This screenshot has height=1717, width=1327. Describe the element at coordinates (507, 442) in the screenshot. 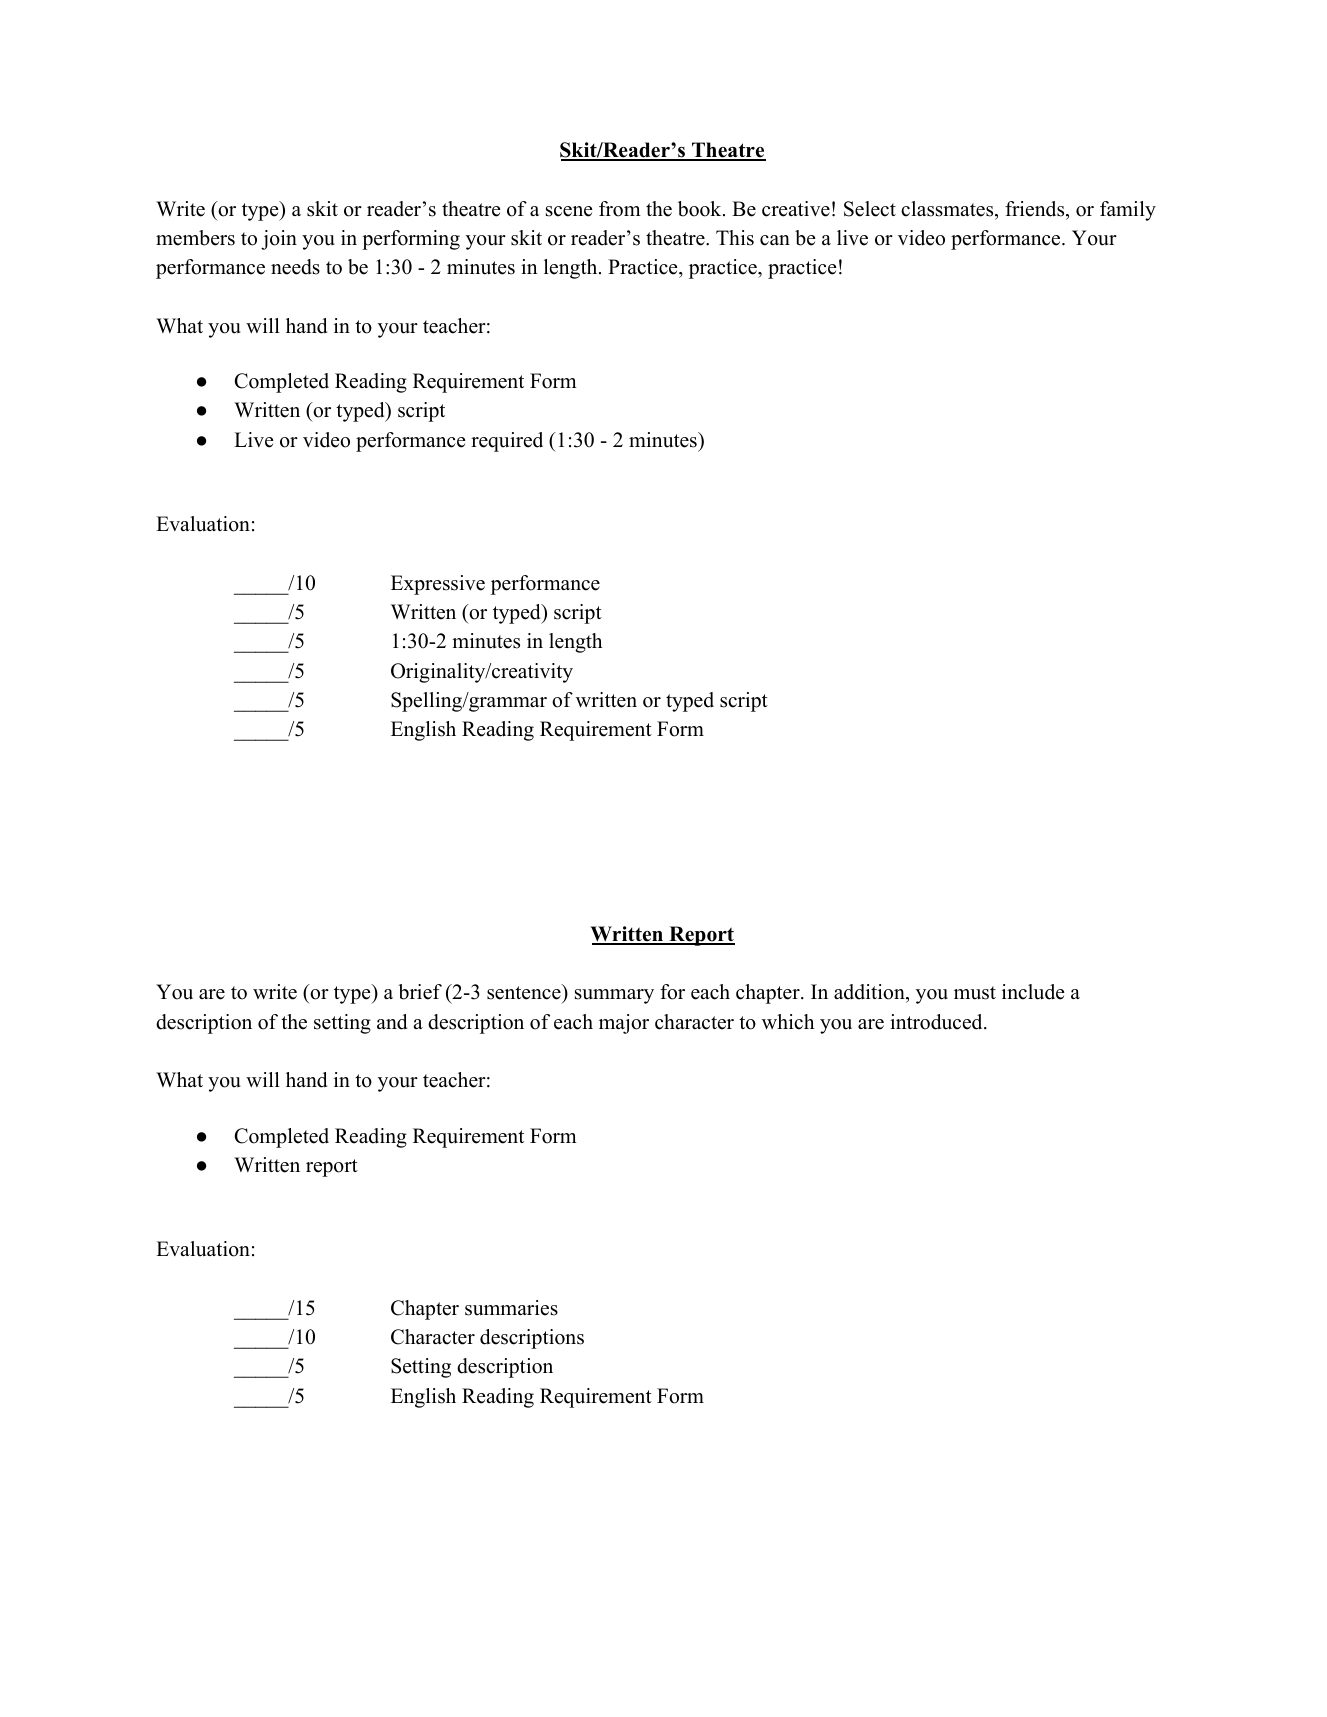

I see `required` at that location.
